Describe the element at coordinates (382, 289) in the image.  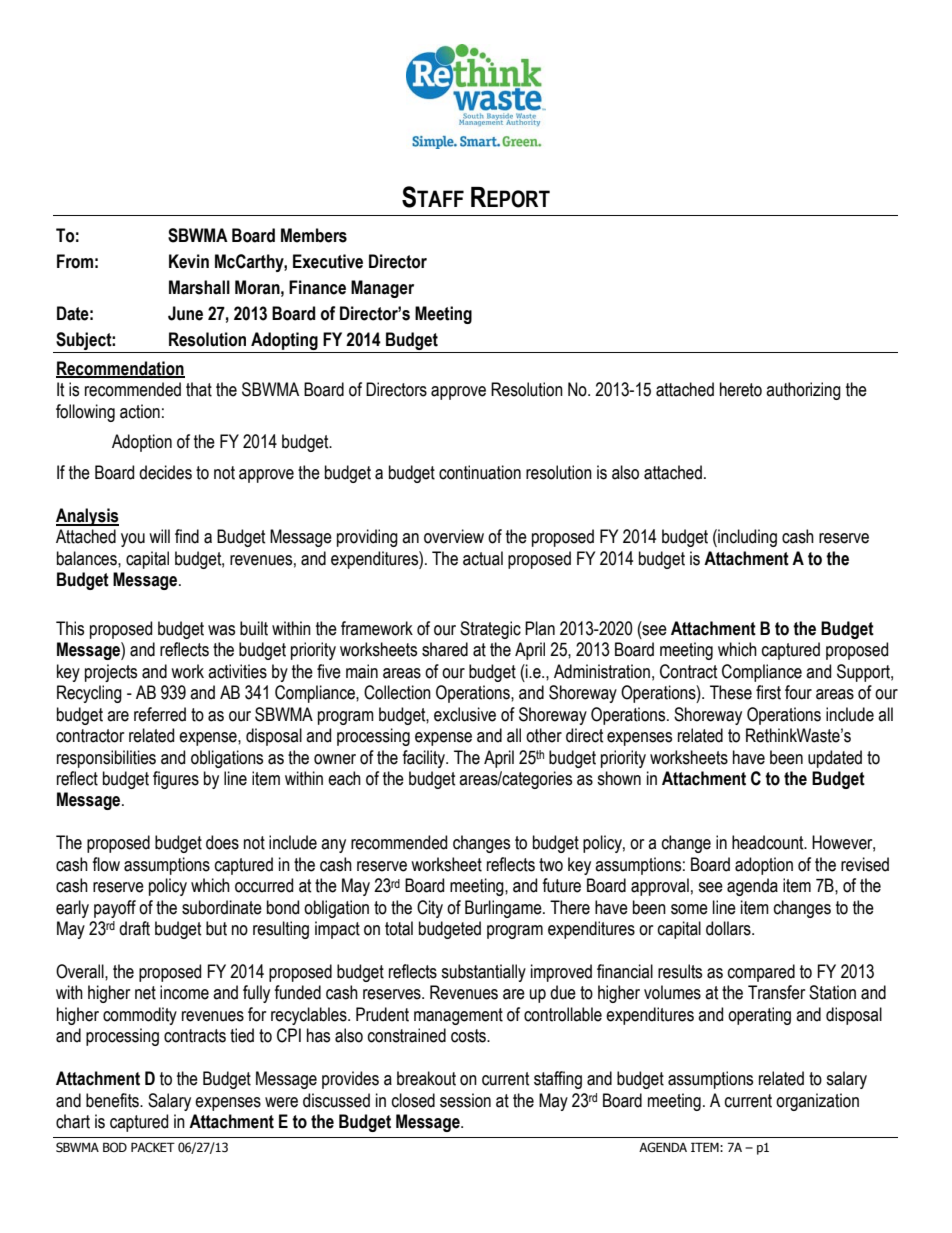
I see `Manager` at that location.
